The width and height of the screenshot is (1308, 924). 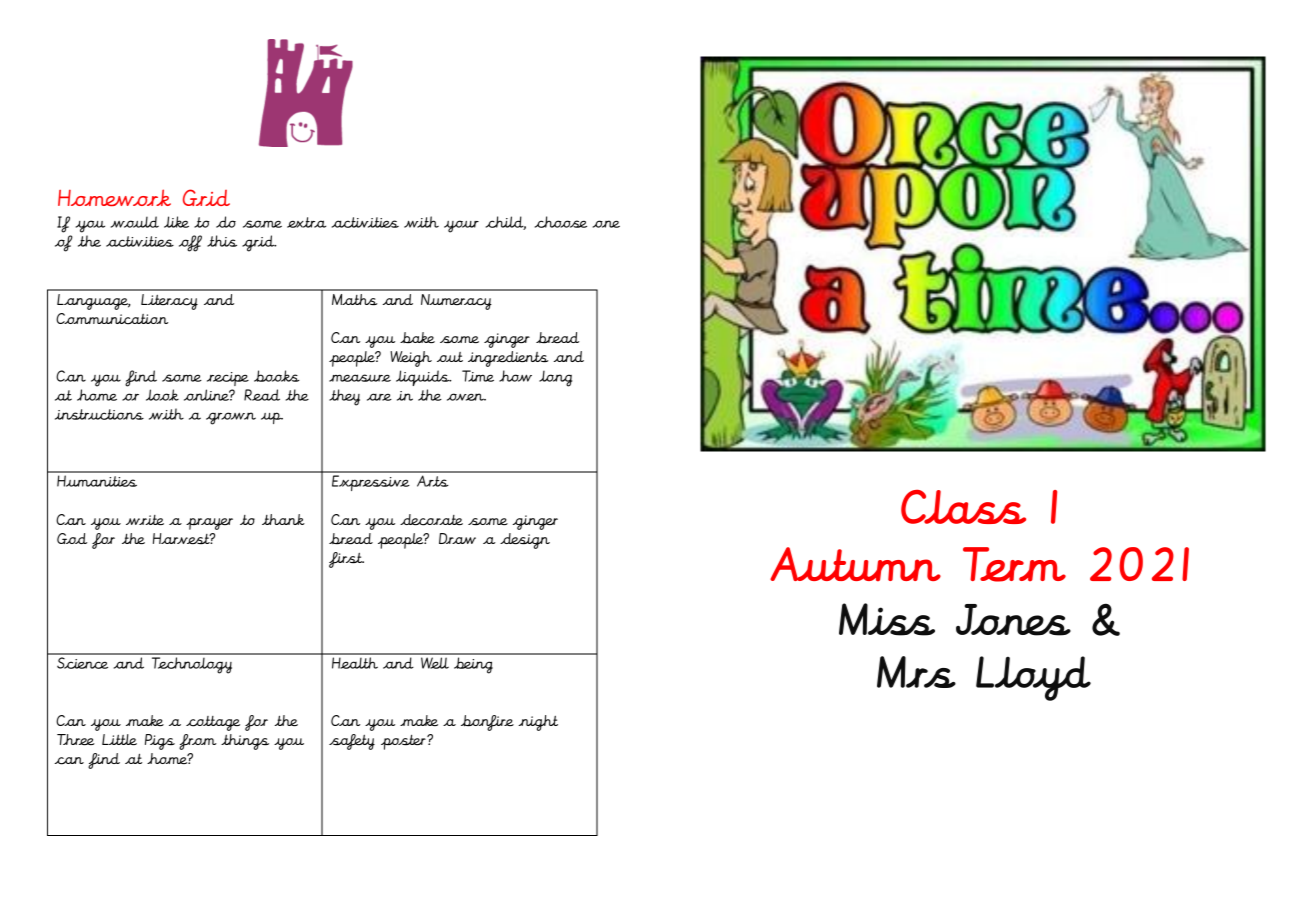 What do you see at coordinates (461, 226) in the screenshot?
I see `your` at bounding box center [461, 226].
